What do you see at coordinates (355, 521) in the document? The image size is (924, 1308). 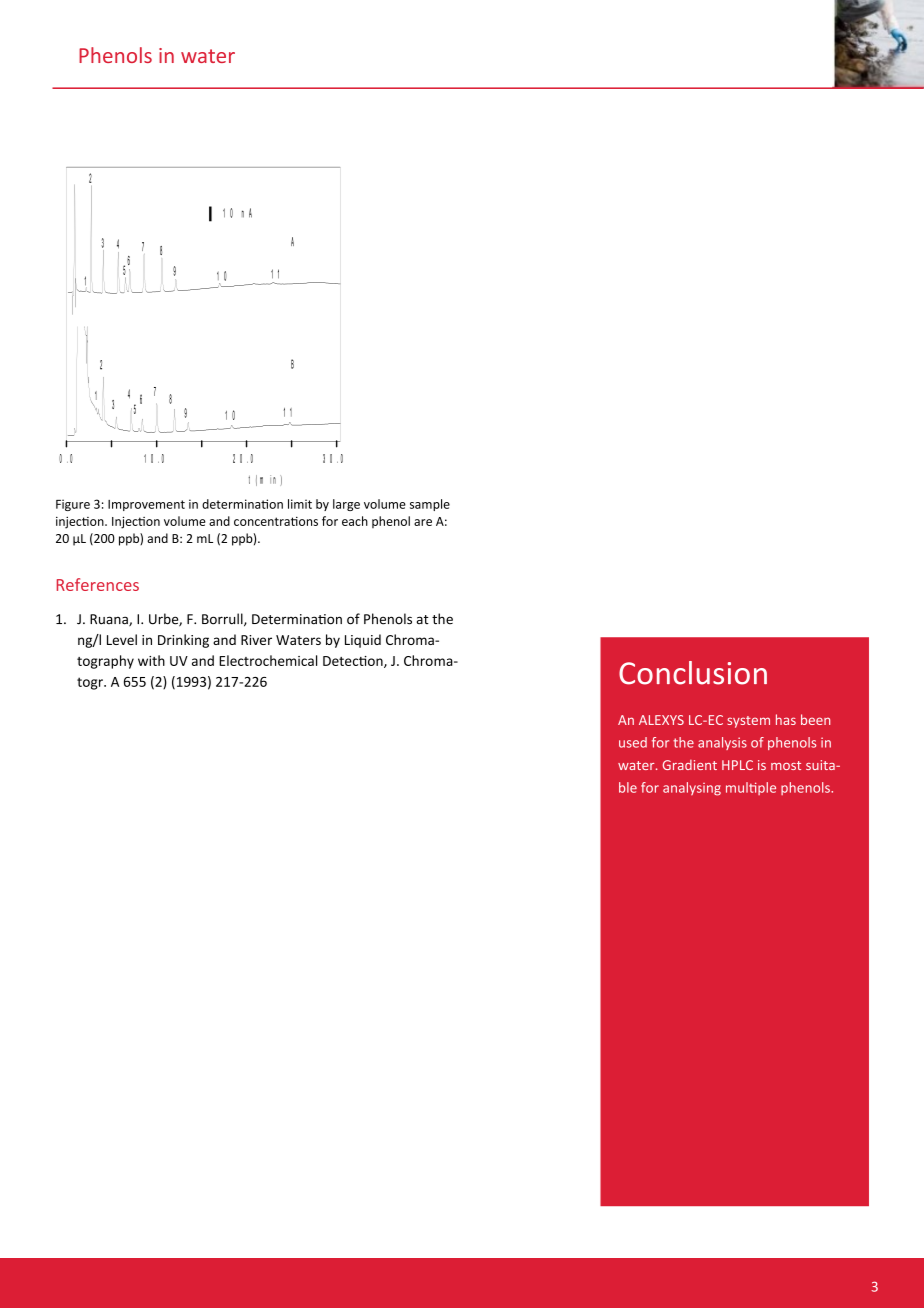 I see `each` at bounding box center [355, 521].
